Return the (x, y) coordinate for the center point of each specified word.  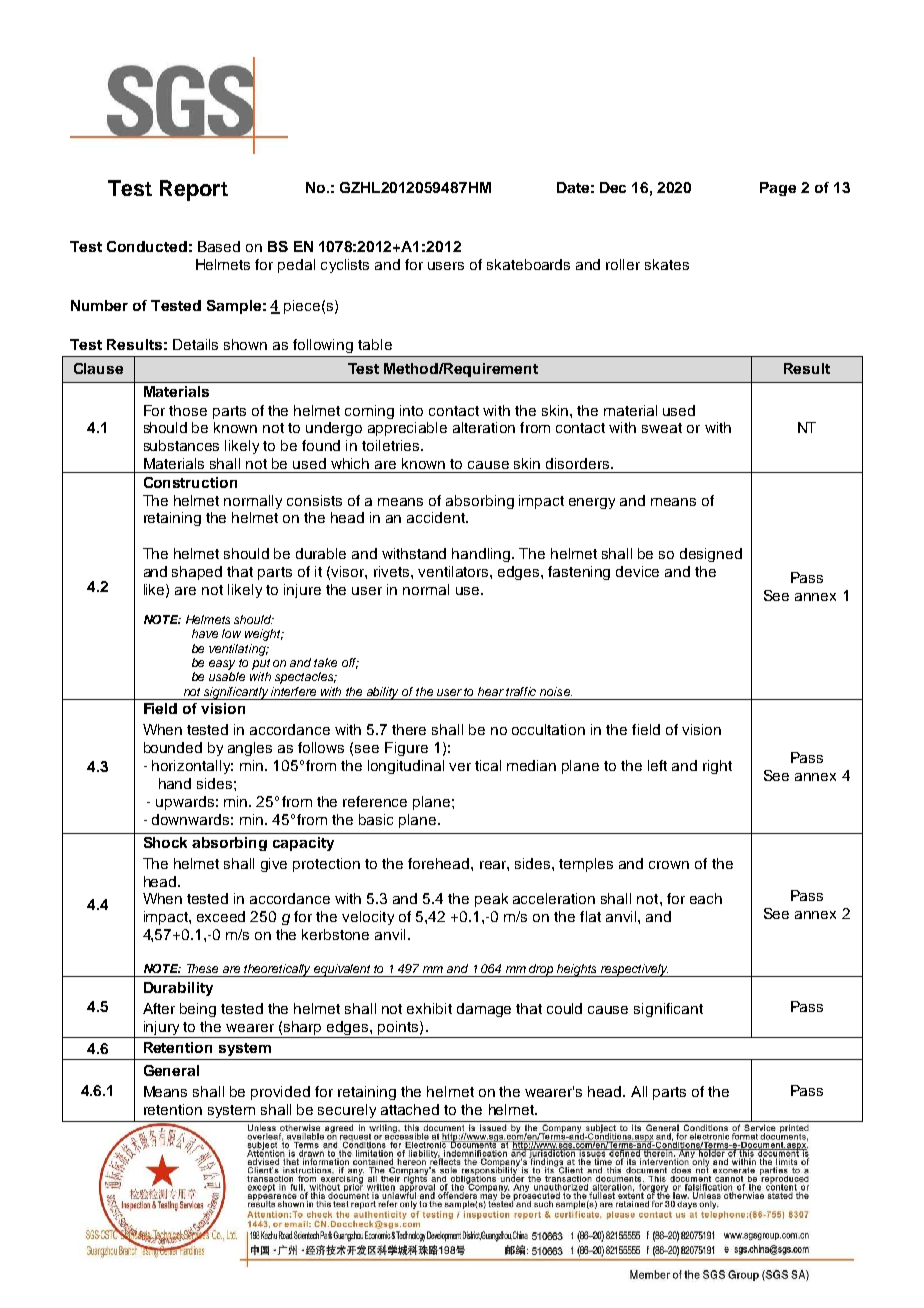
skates (667, 264)
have (205, 633)
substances (181, 445)
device (637, 571)
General (171, 1070)
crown (669, 865)
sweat (662, 428)
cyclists (345, 266)
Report (194, 190)
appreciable (407, 429)
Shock (165, 842)
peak (491, 900)
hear (491, 691)
